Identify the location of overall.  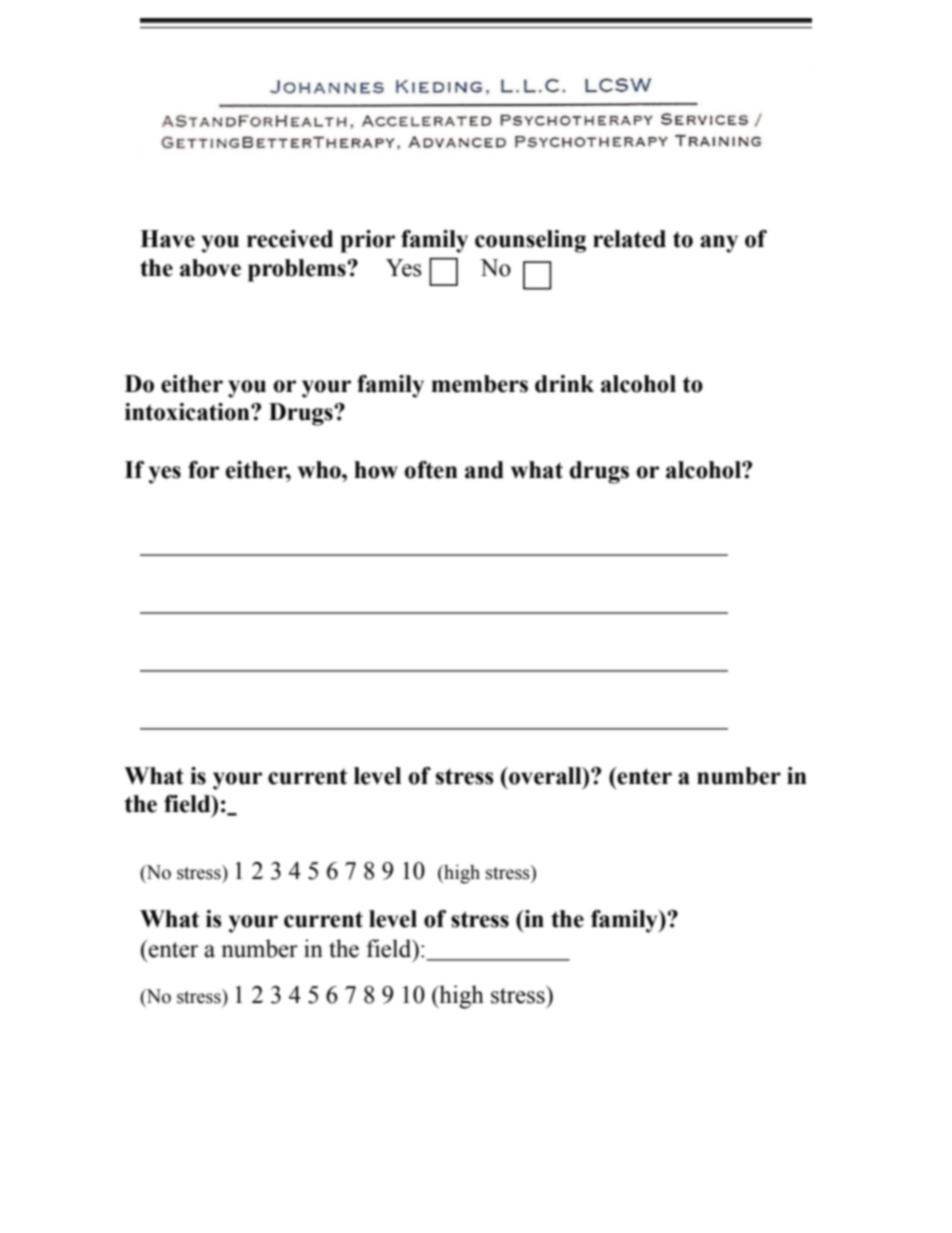
(545, 776).
